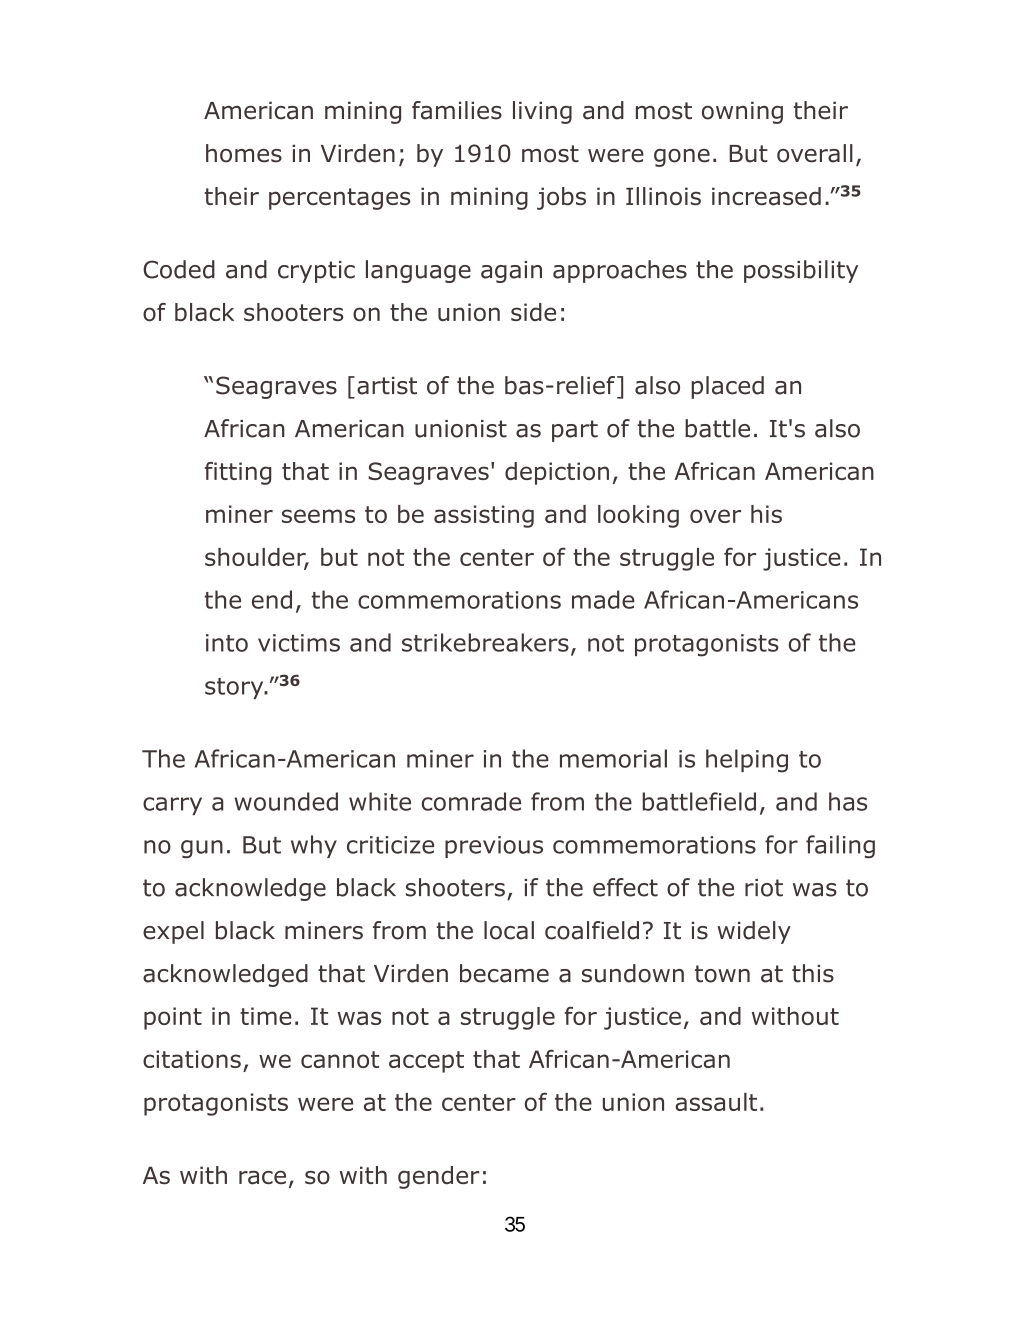 This screenshot has height=1331, width=1028. What do you see at coordinates (742, 112) in the screenshot?
I see `owning` at bounding box center [742, 112].
